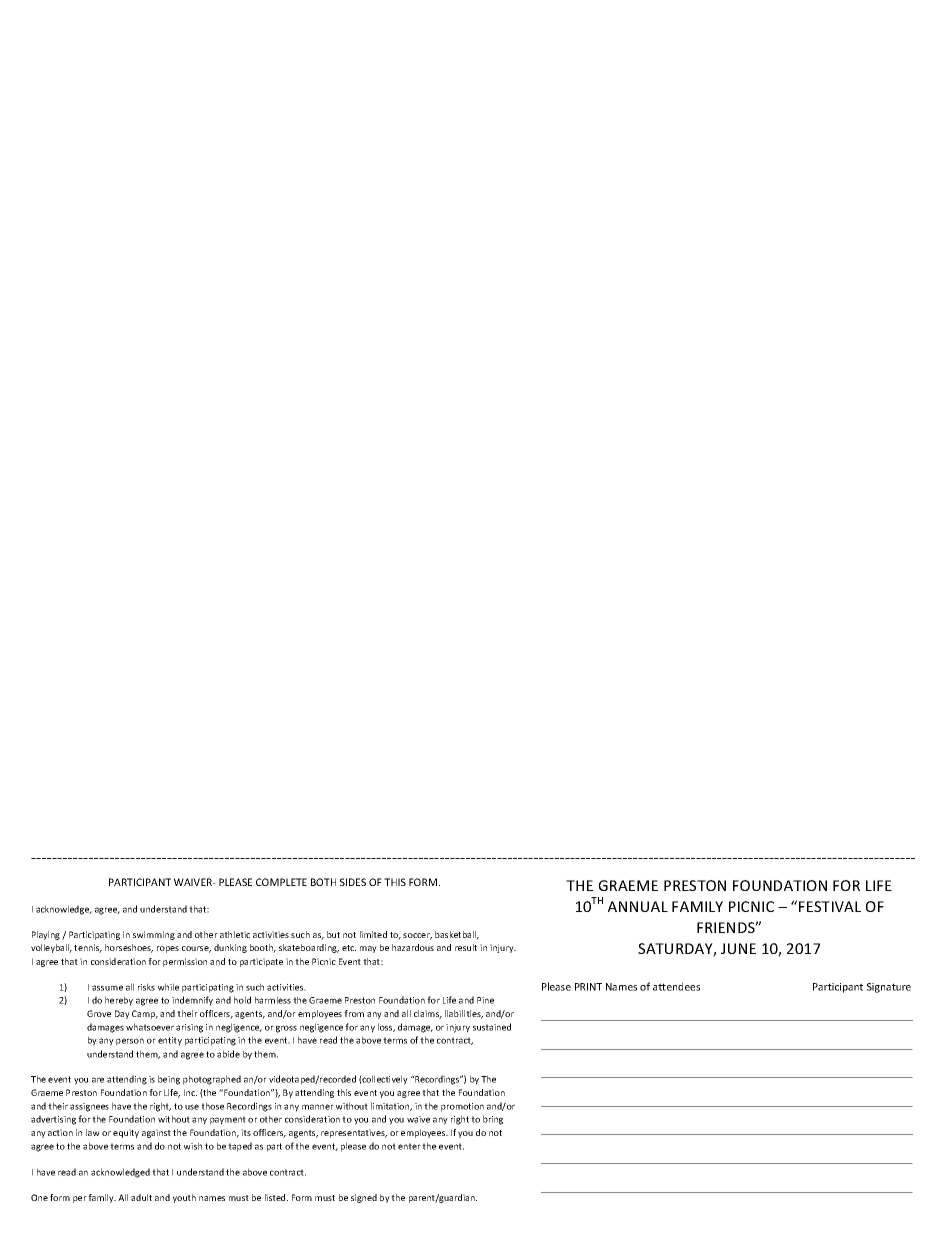 The height and width of the screenshot is (1233, 952). Describe the element at coordinates (466, 947) in the screenshot. I see `result` at that location.
